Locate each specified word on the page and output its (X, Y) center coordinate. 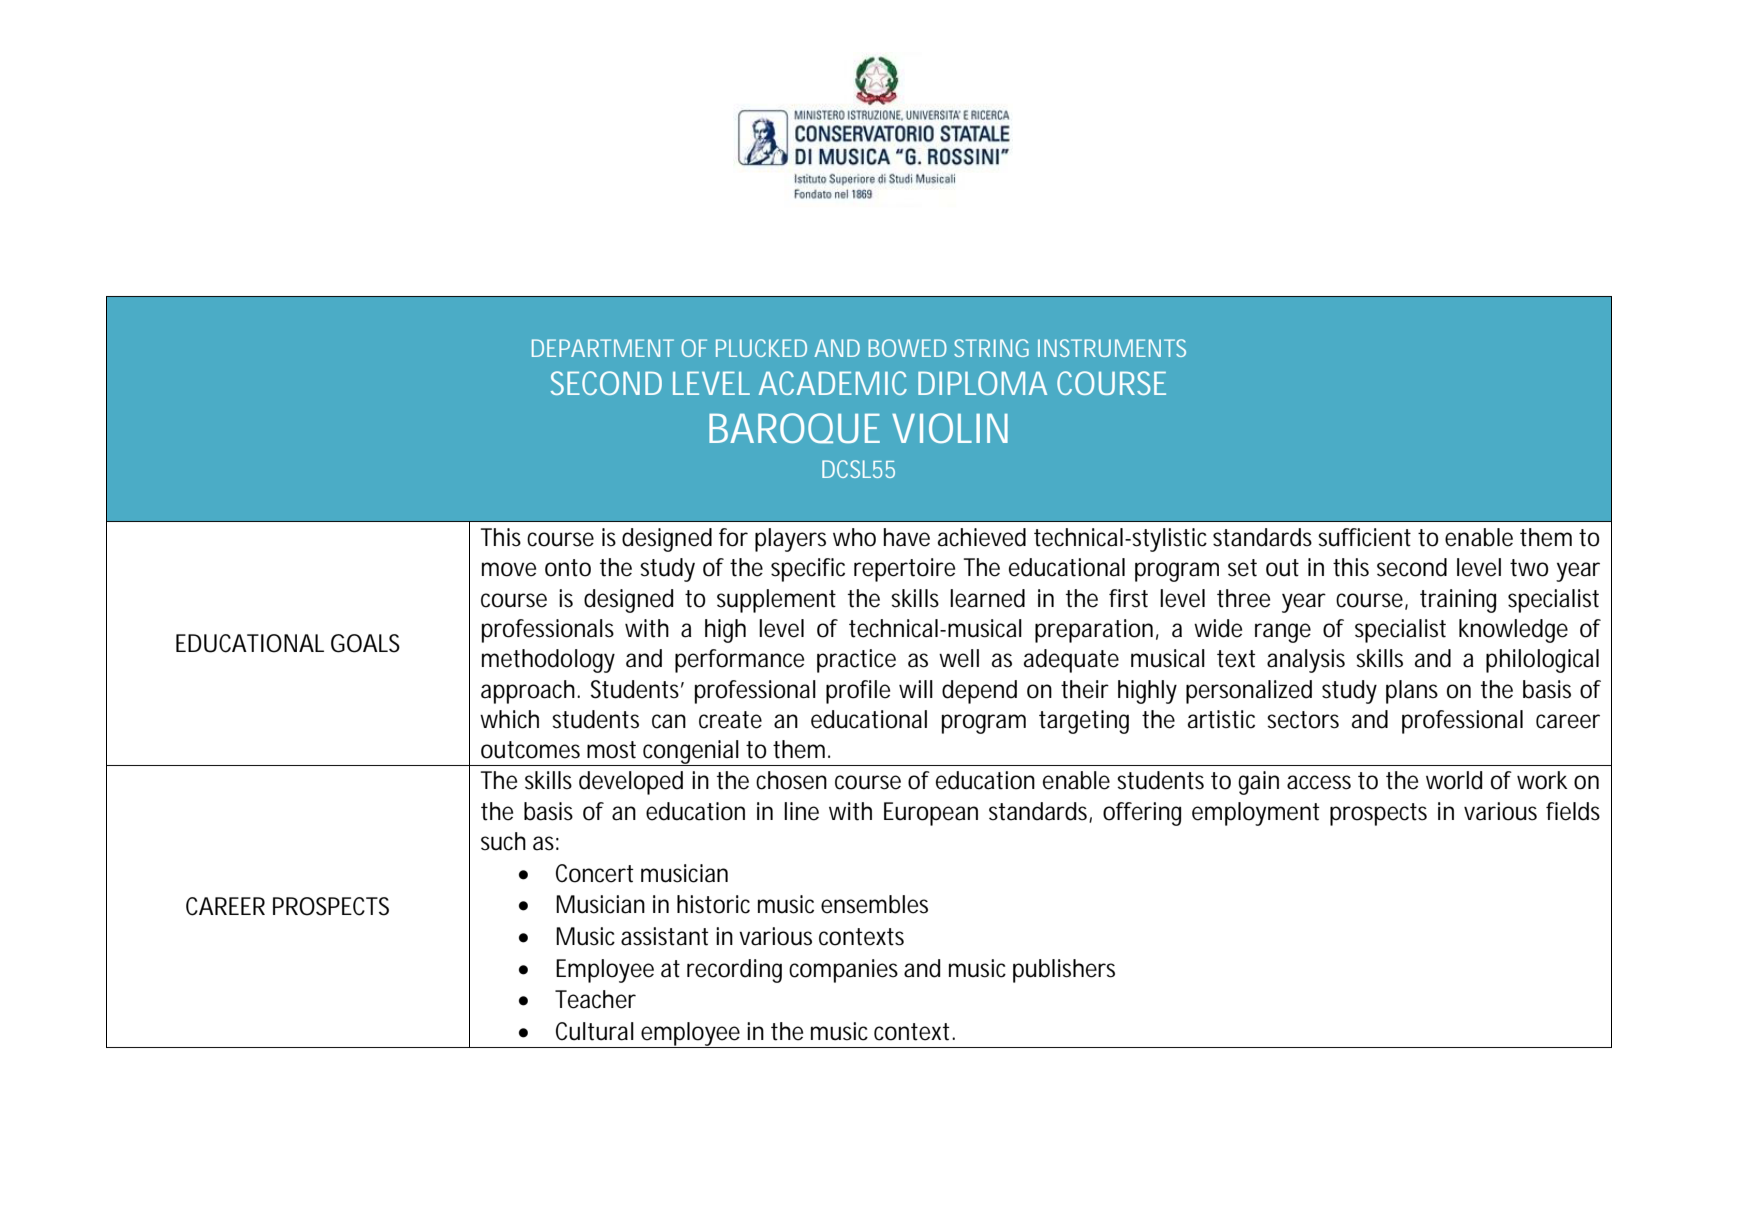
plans (1412, 692)
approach (529, 692)
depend (979, 692)
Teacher (595, 999)
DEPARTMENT (603, 348)
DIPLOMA (982, 383)
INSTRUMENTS (1112, 348)
